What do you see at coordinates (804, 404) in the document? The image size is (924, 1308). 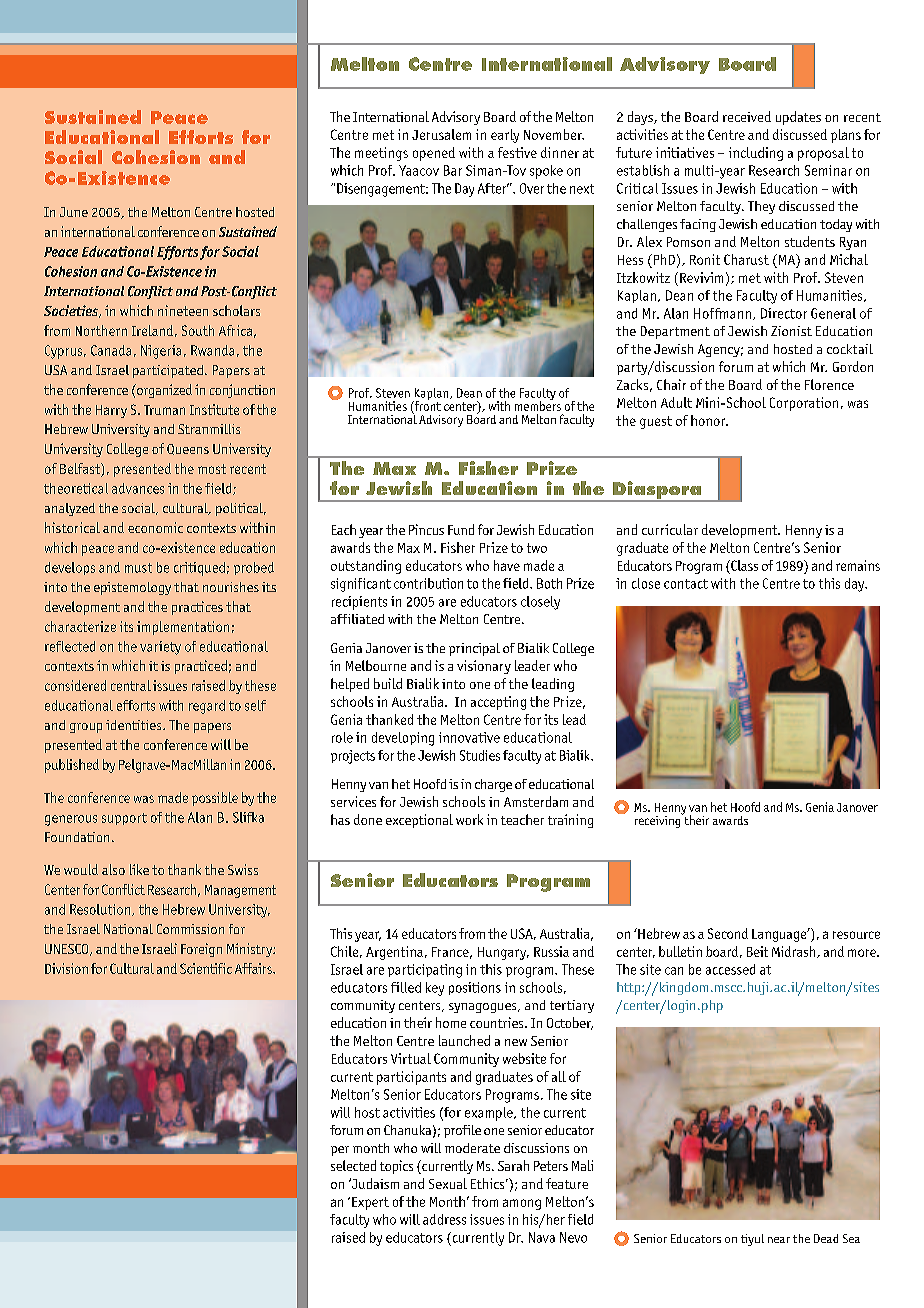 I see `Corporation` at bounding box center [804, 404].
